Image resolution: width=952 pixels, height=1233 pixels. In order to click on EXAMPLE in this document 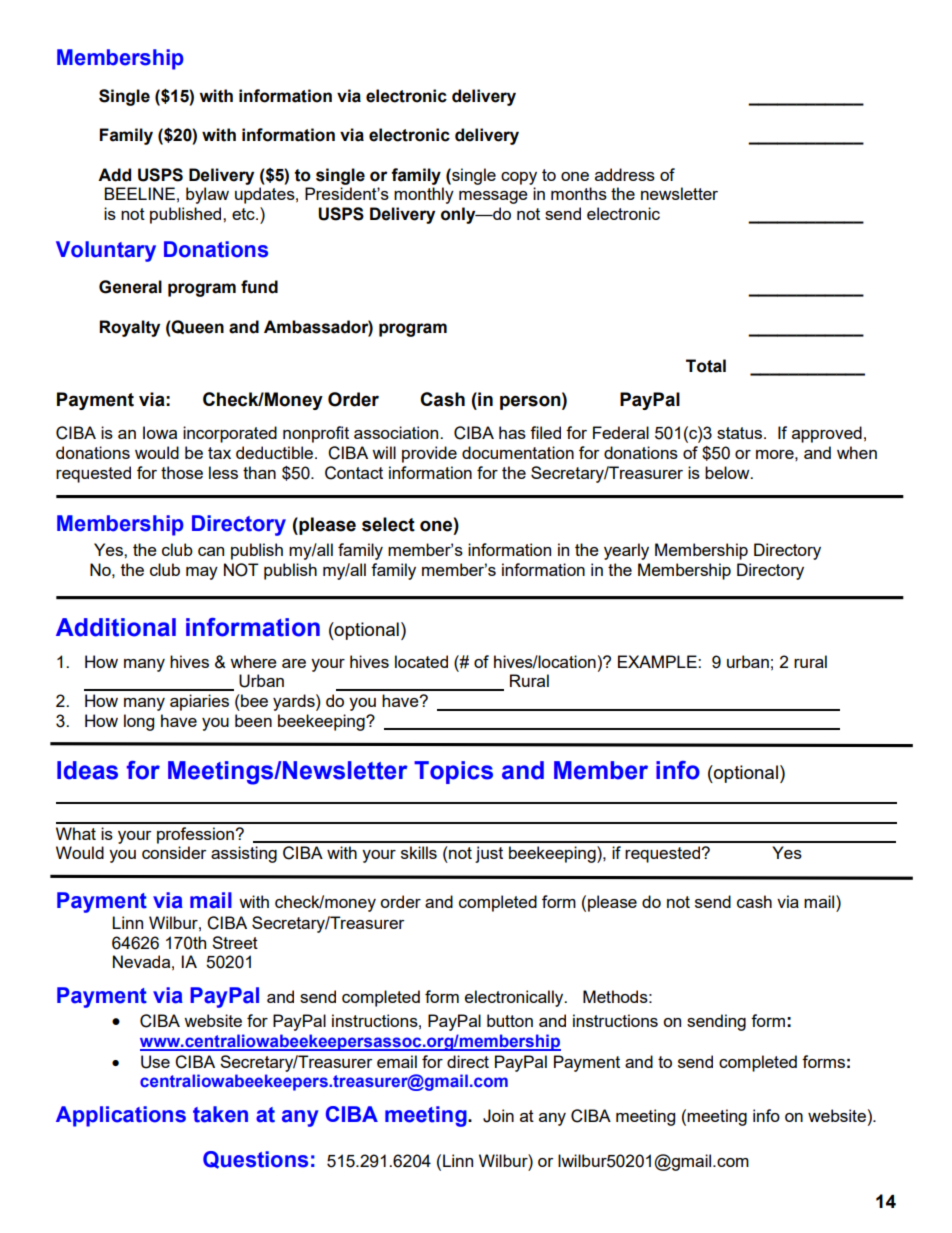, I will do `click(658, 661)`.
